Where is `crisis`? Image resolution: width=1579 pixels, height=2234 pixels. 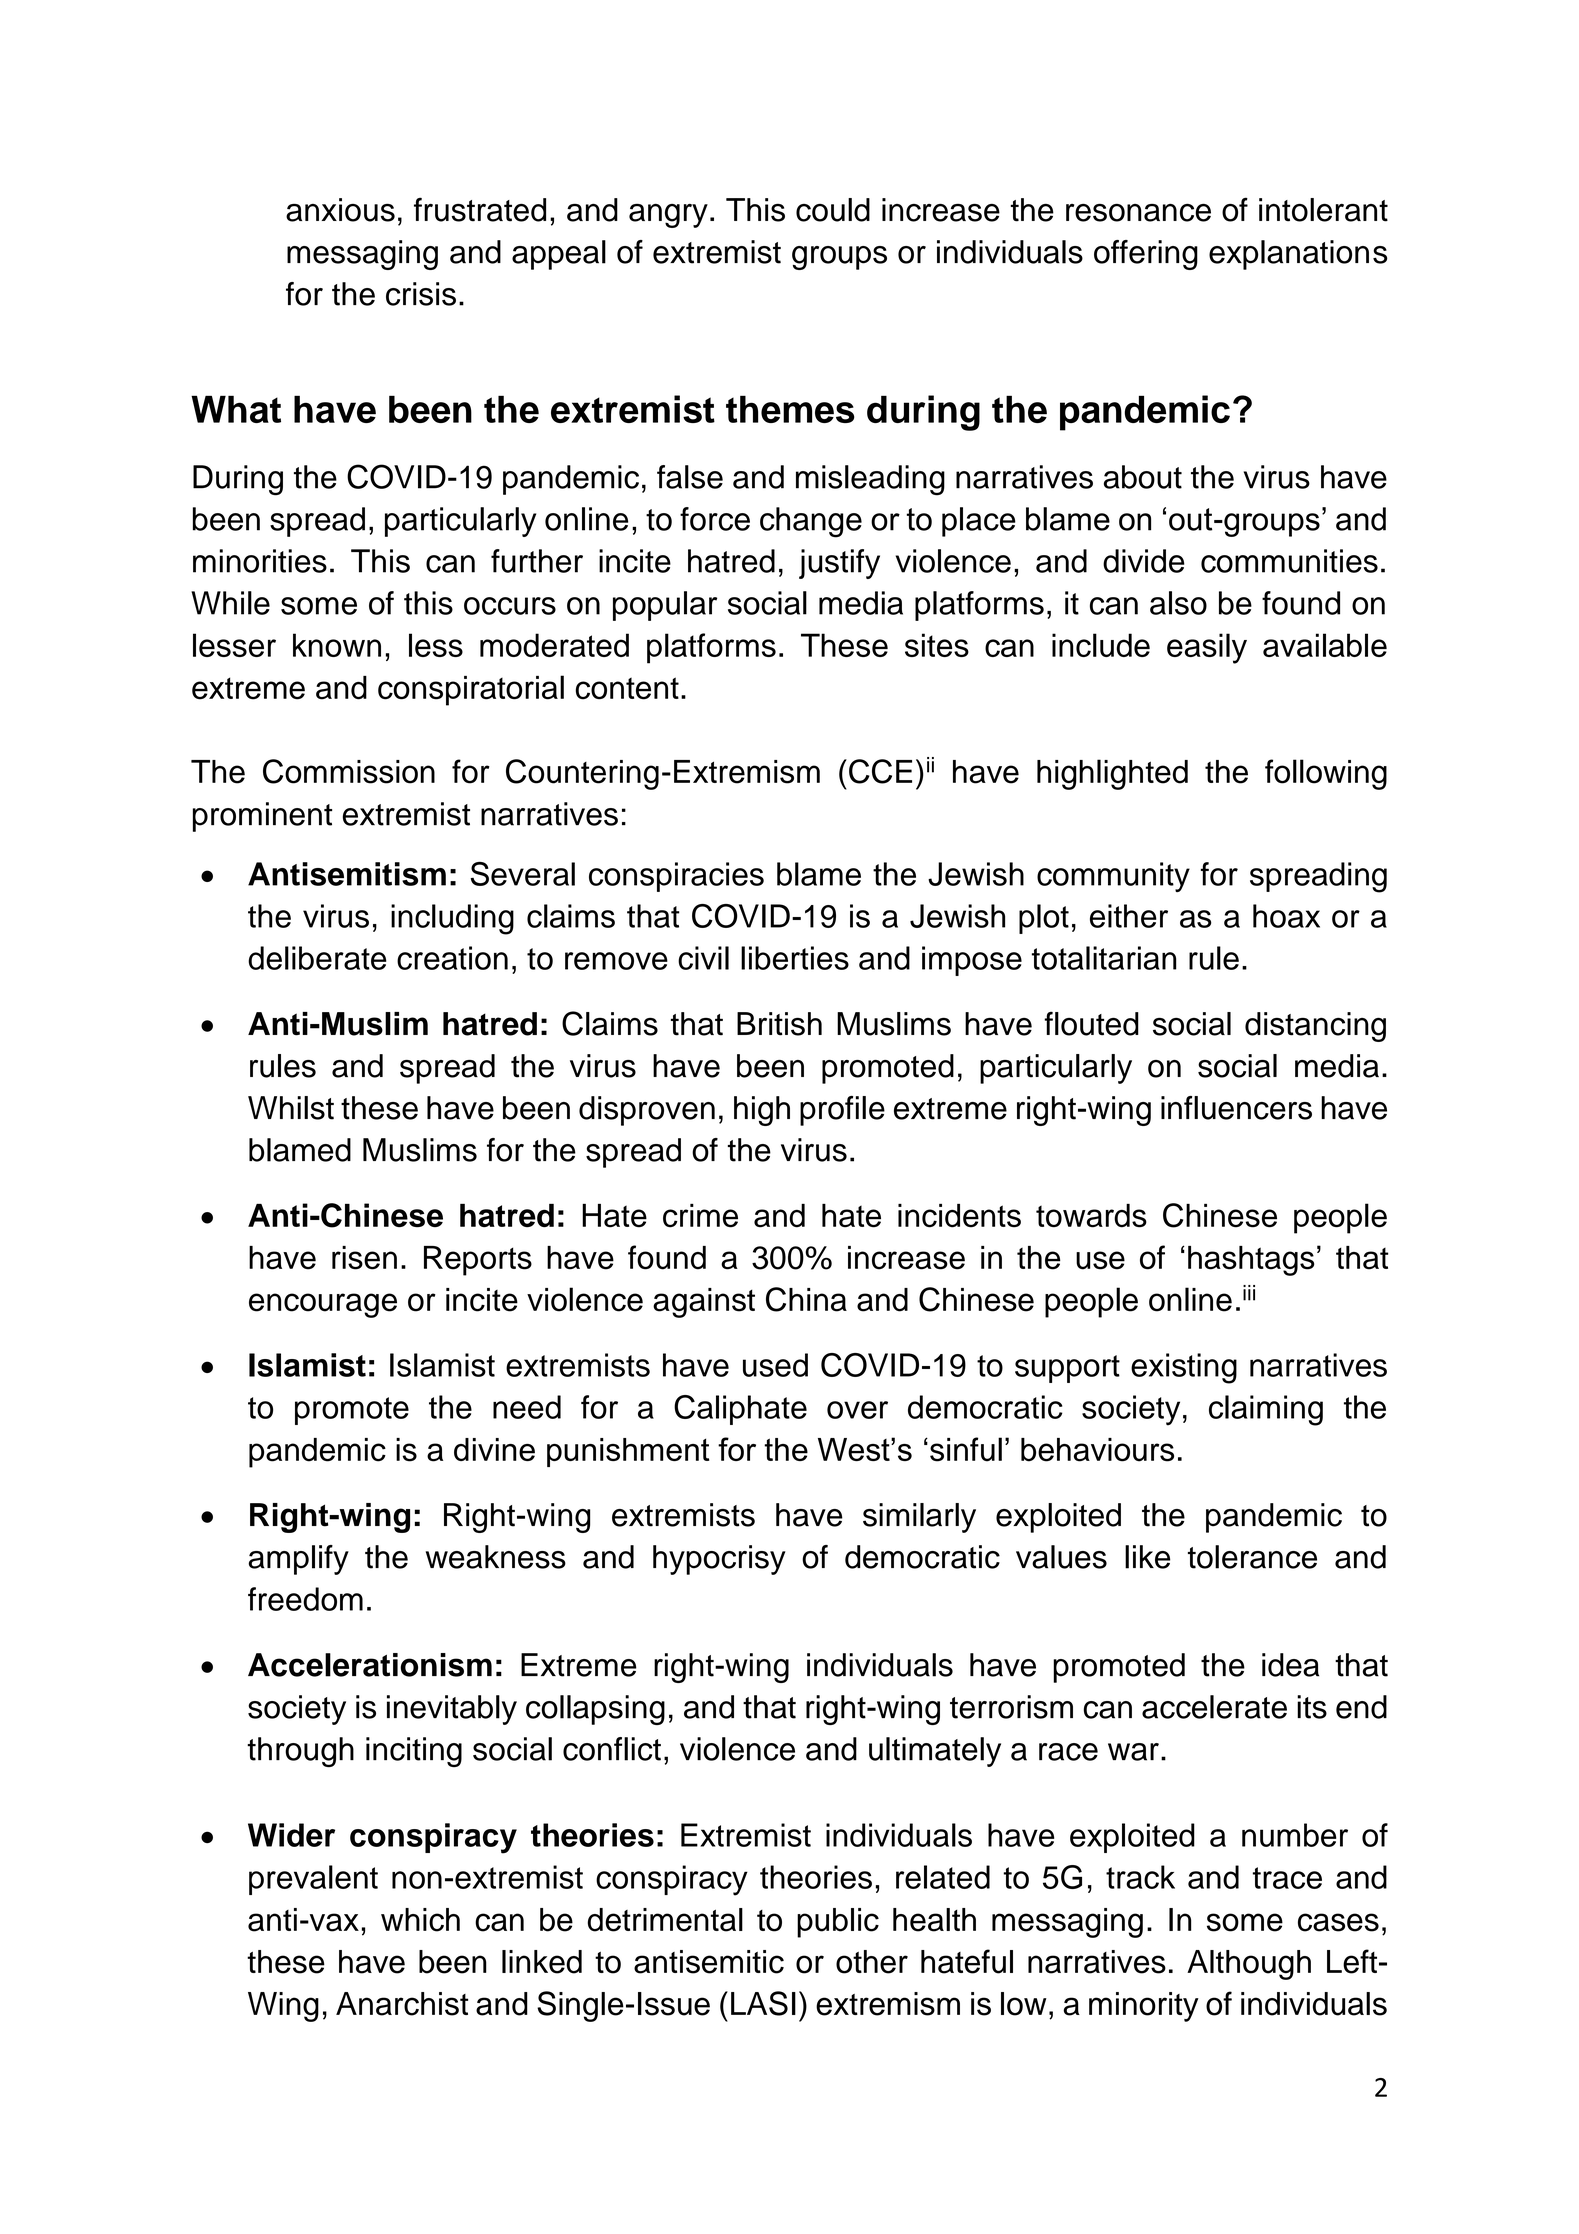 crisis is located at coordinates (421, 294).
